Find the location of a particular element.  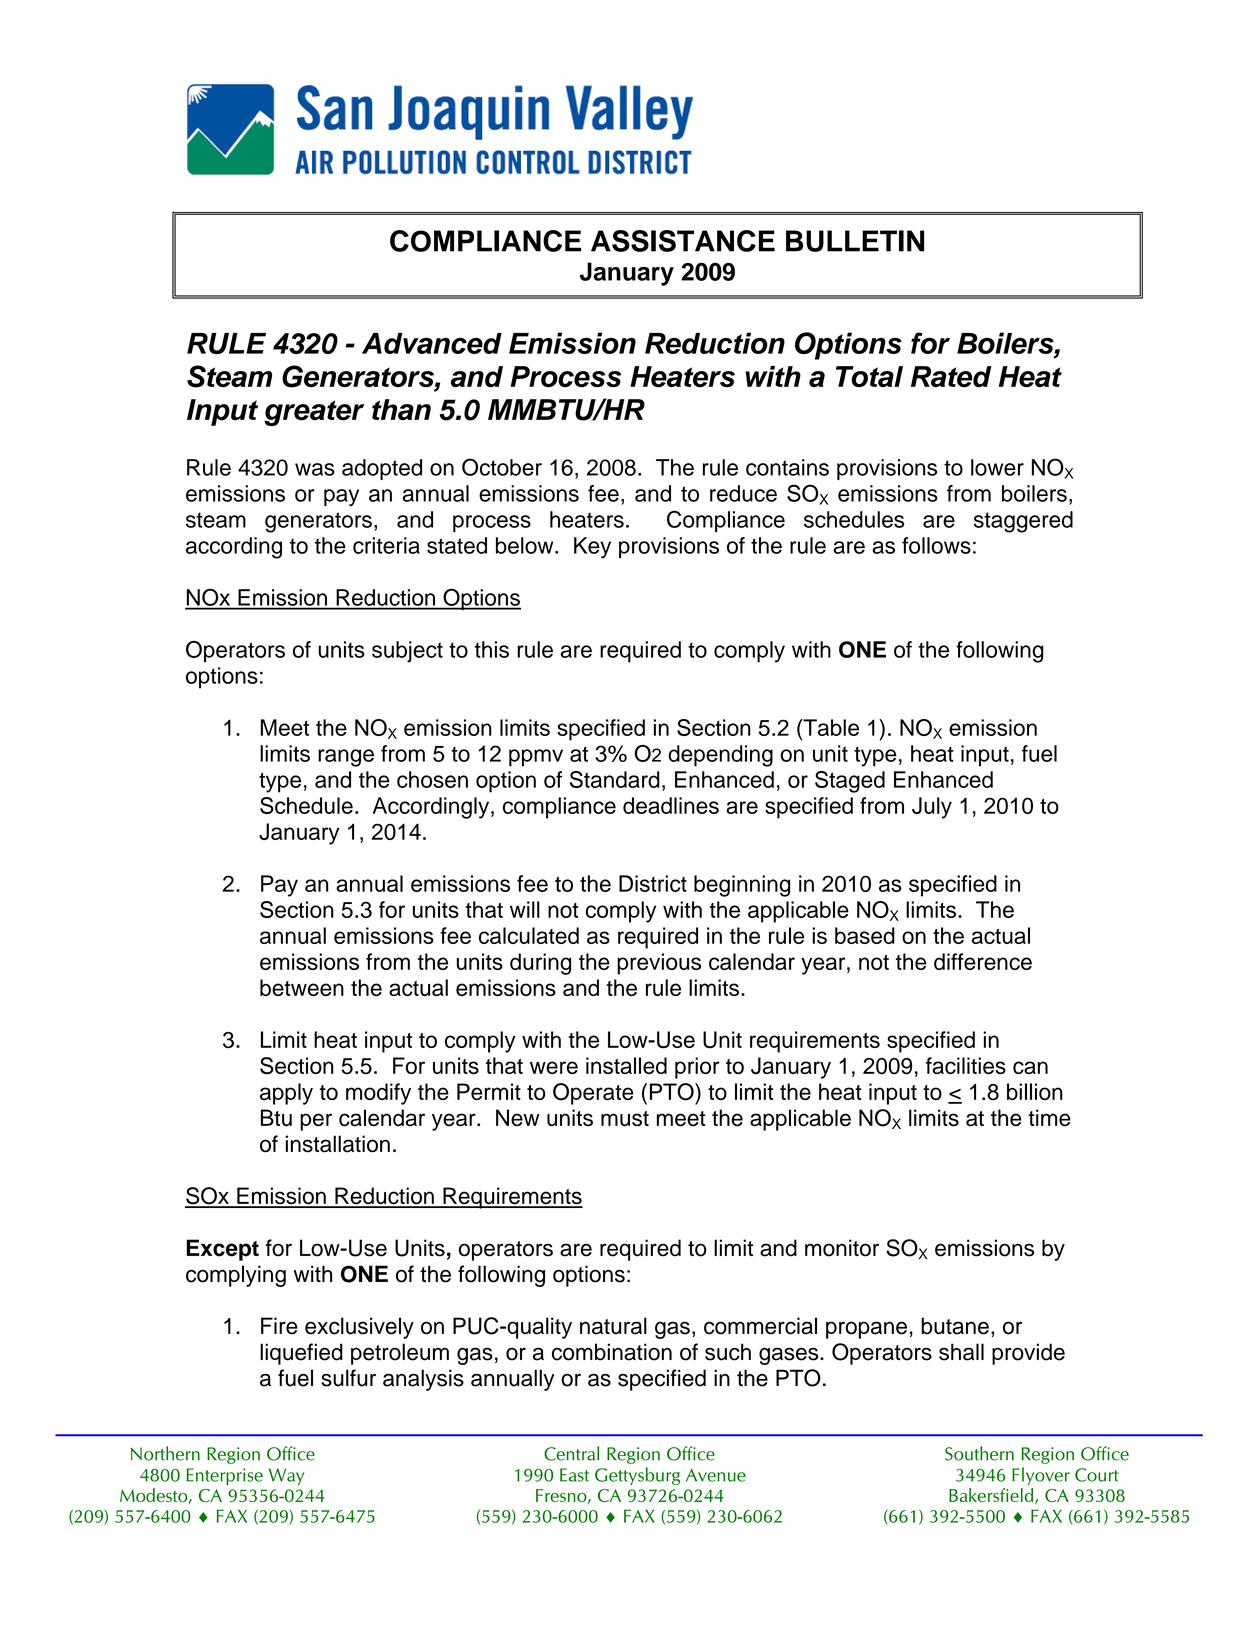

BULLETIN is located at coordinates (855, 241).
